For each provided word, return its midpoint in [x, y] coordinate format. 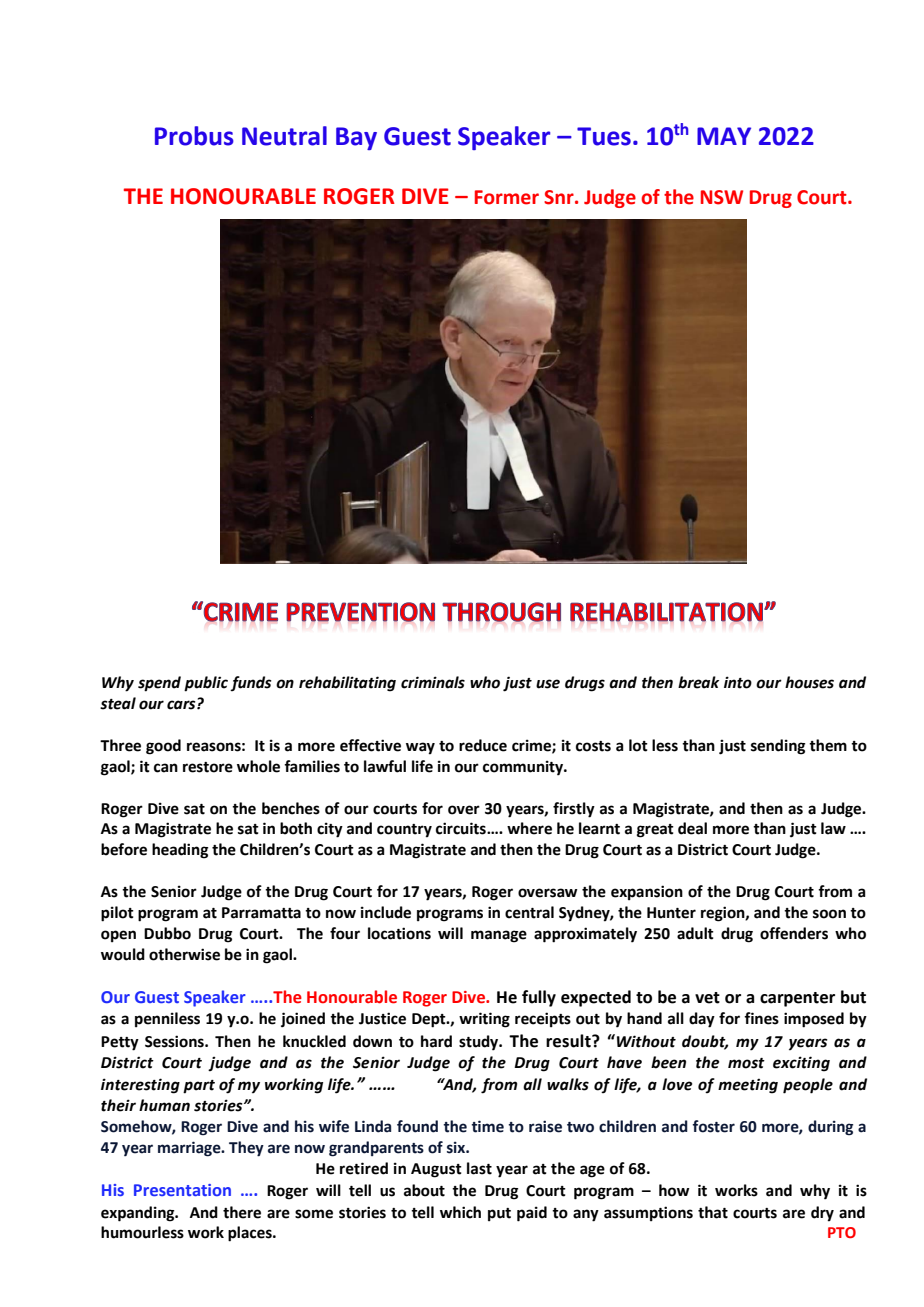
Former [507, 197]
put [499, 1214]
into [738, 682]
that [713, 1212]
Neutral [284, 136]
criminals [433, 682]
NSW [722, 197]
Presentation [182, 1190]
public [206, 684]
